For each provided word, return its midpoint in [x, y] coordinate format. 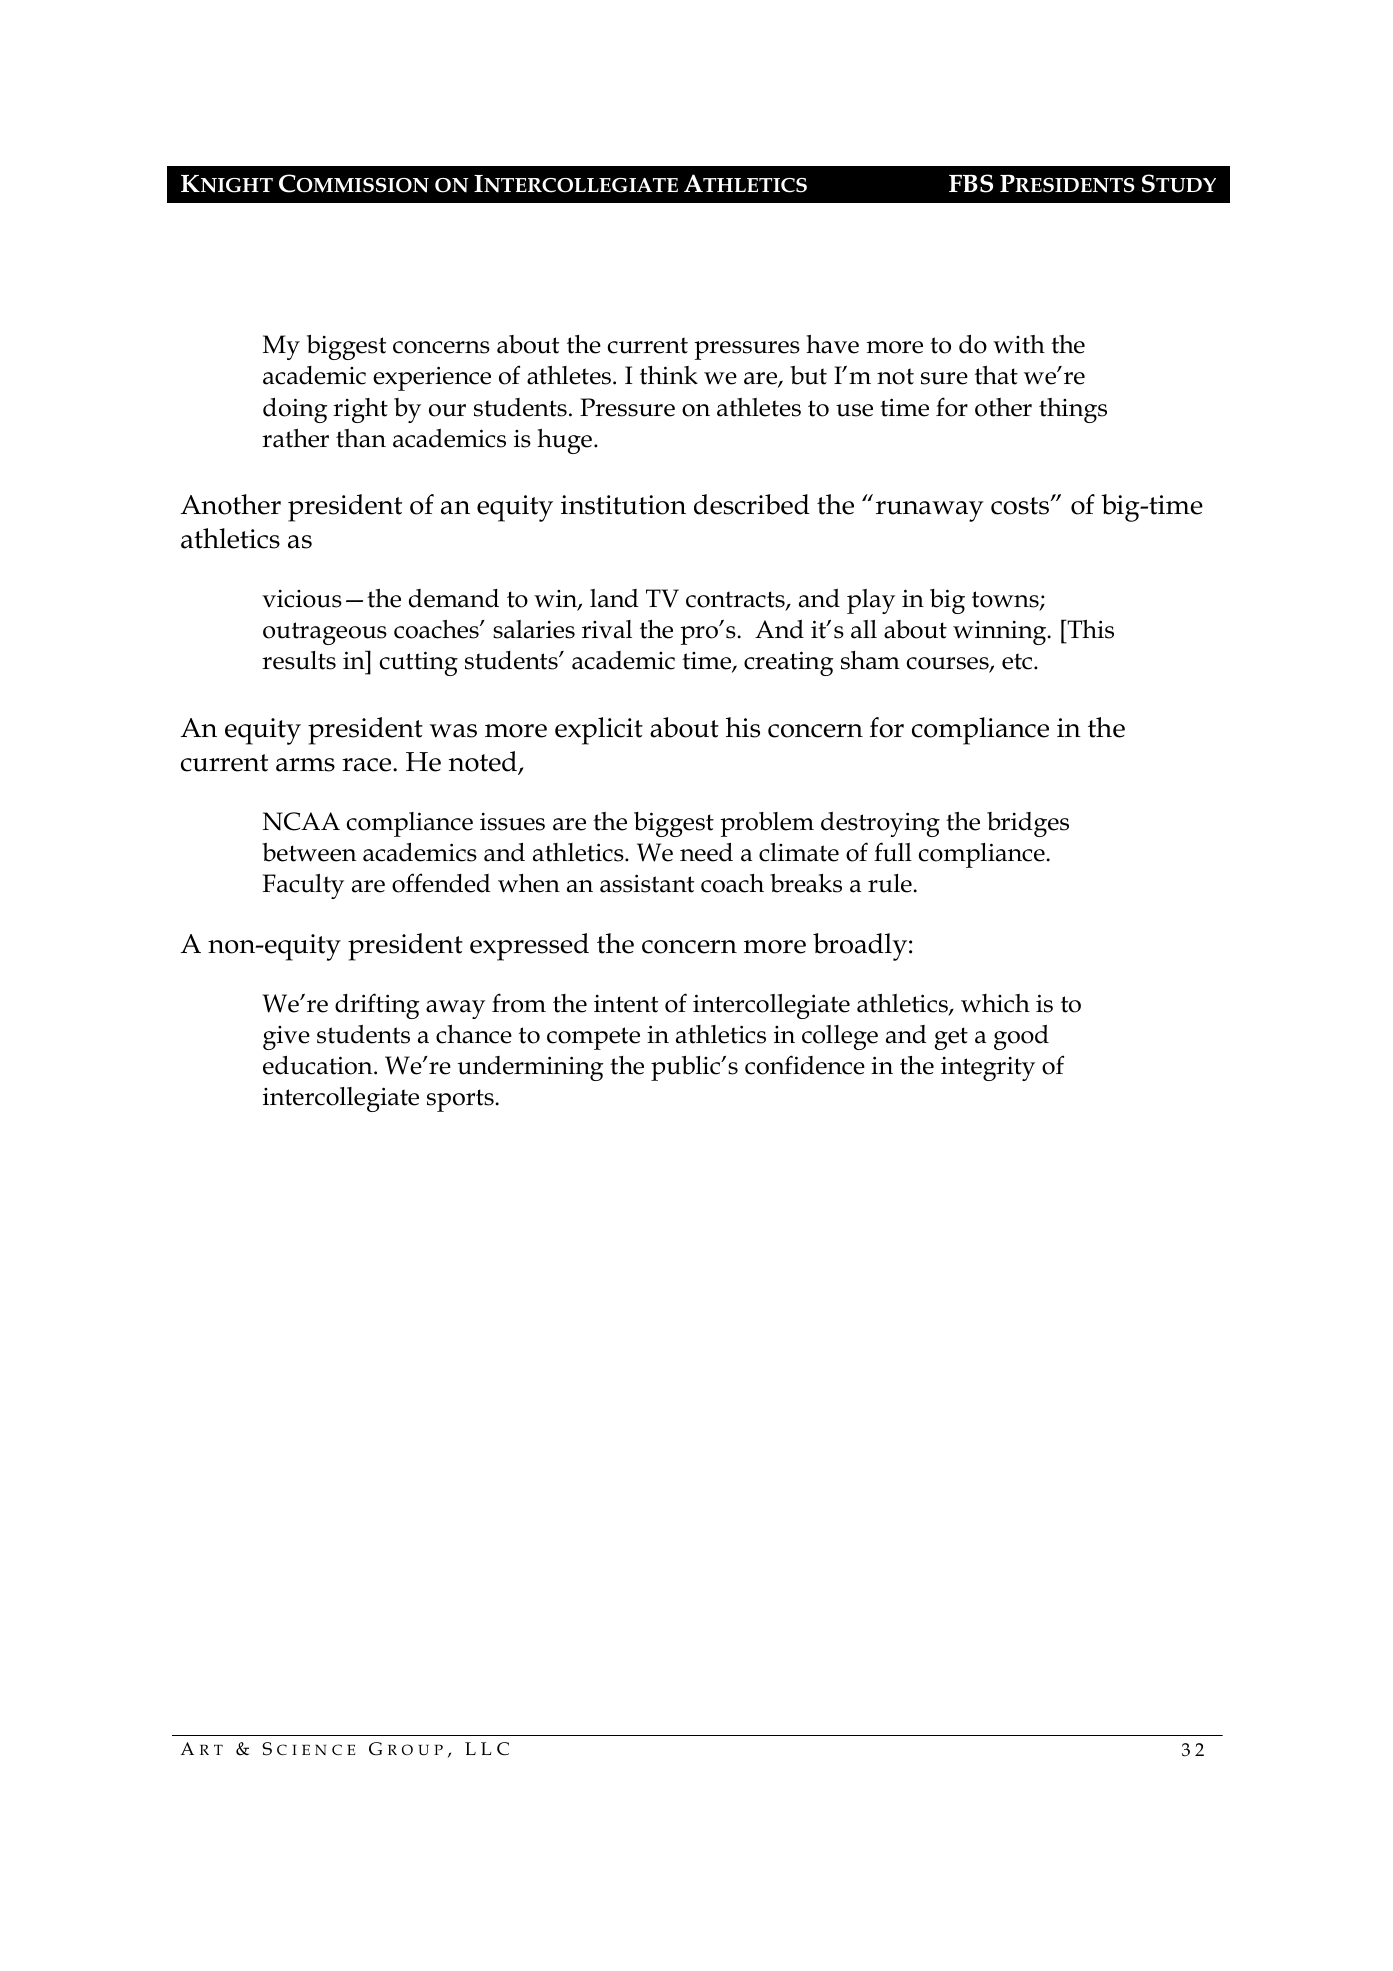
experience [432, 378]
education [319, 1065]
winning [1001, 633]
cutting [419, 663]
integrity [988, 1069]
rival [607, 629]
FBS [971, 183]
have [832, 344]
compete [593, 1038]
